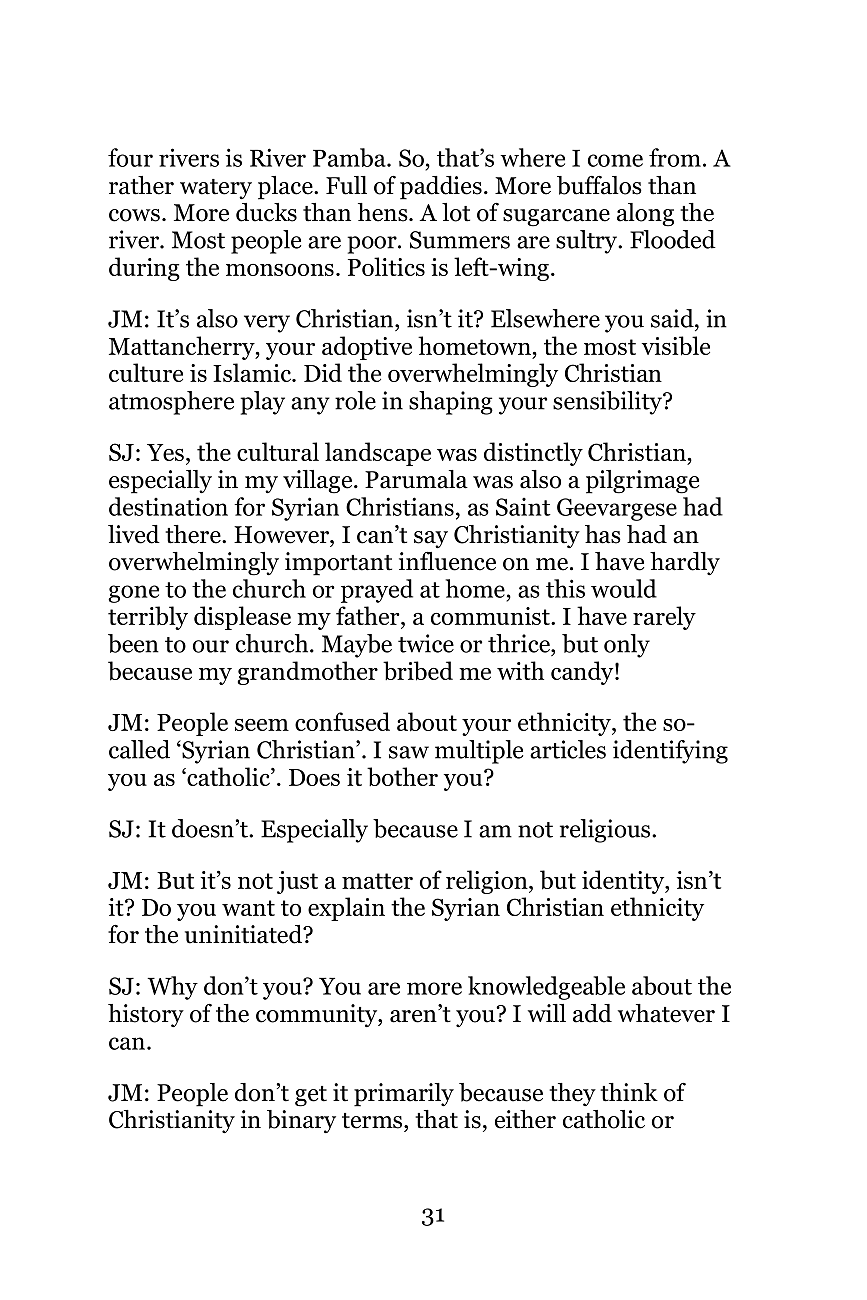 This document has width=867, height=1300. Describe the element at coordinates (426, 643) in the document. I see `twice` at that location.
